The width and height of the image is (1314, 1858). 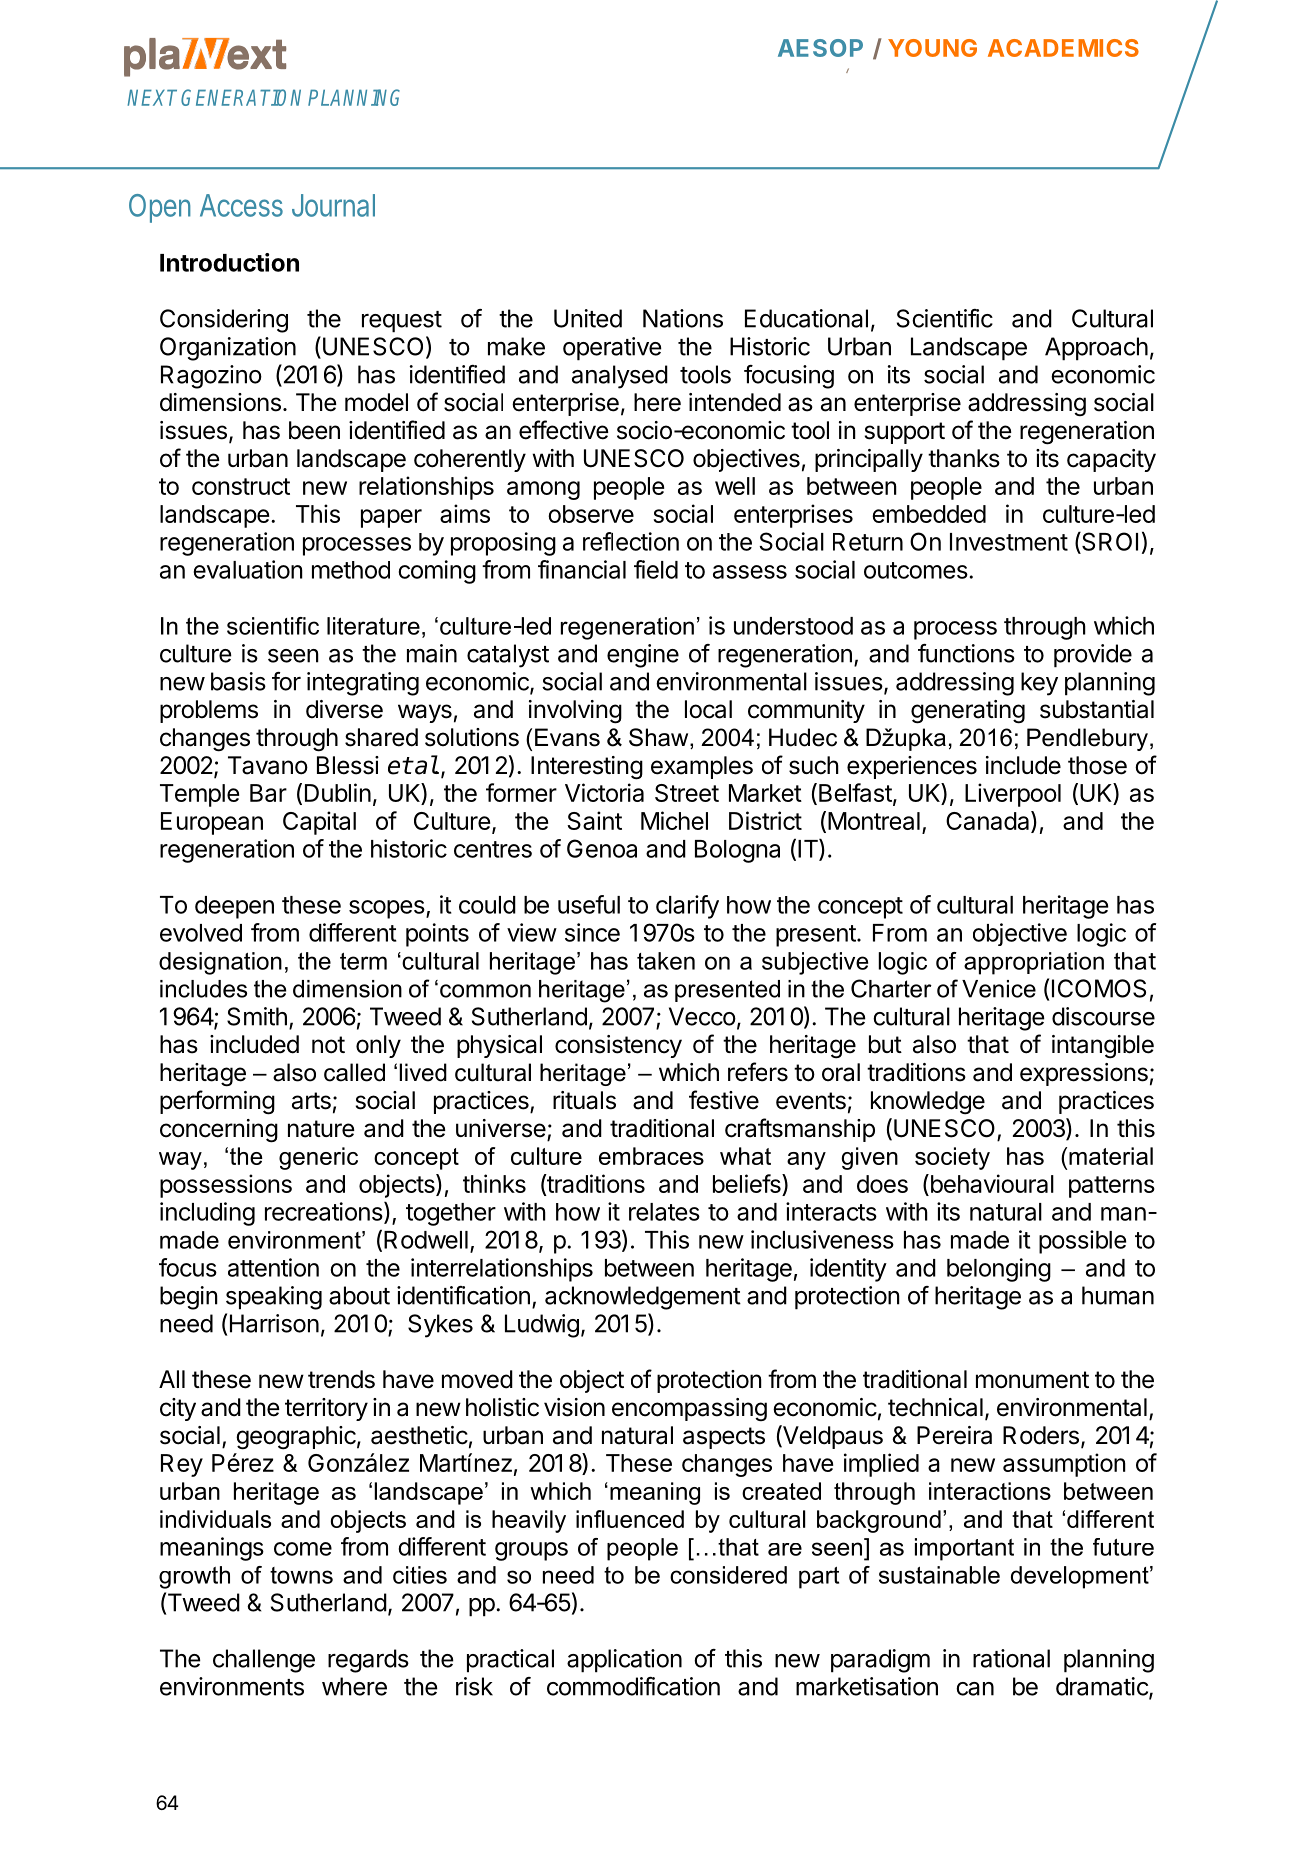 I want to click on attention, so click(x=273, y=1267).
